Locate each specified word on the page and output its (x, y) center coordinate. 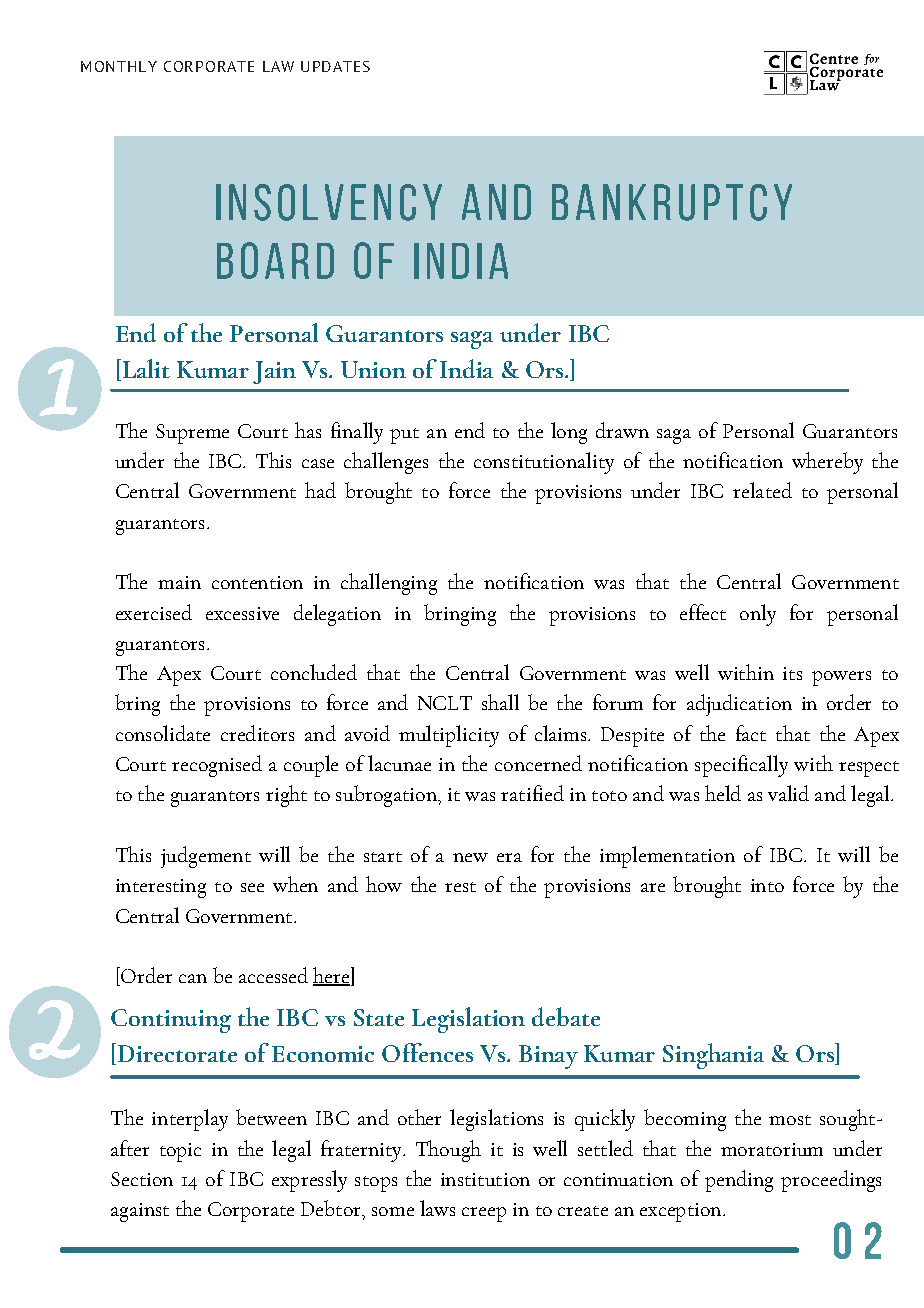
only (758, 615)
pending (739, 1181)
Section (142, 1179)
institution (485, 1179)
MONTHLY (119, 66)
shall (500, 702)
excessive (242, 613)
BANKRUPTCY (672, 202)
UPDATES (335, 66)
